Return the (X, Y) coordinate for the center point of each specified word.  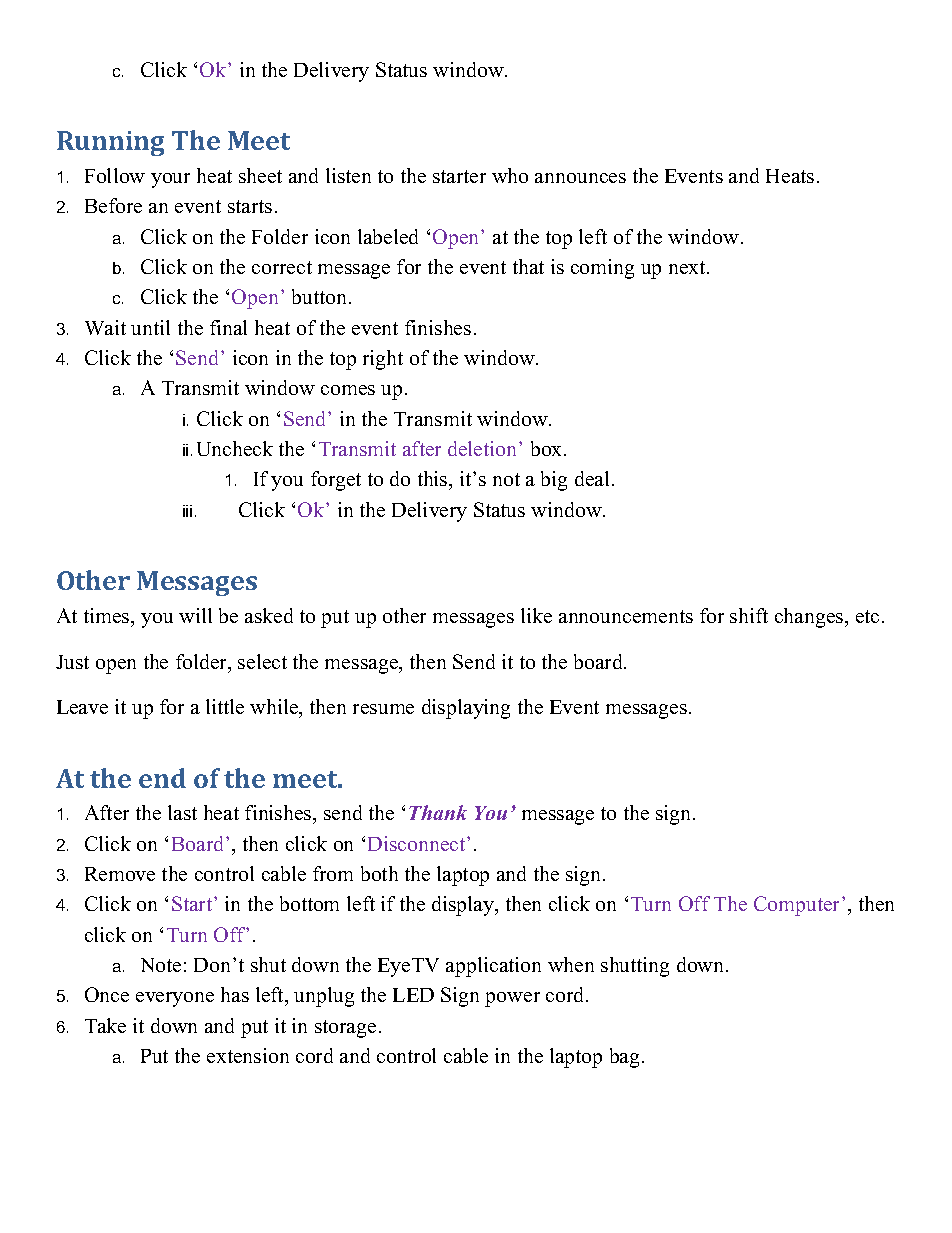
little (225, 706)
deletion (484, 448)
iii (187, 511)
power (512, 999)
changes (810, 618)
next (688, 267)
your (170, 180)
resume (383, 709)
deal (592, 478)
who (510, 175)
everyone (175, 999)
